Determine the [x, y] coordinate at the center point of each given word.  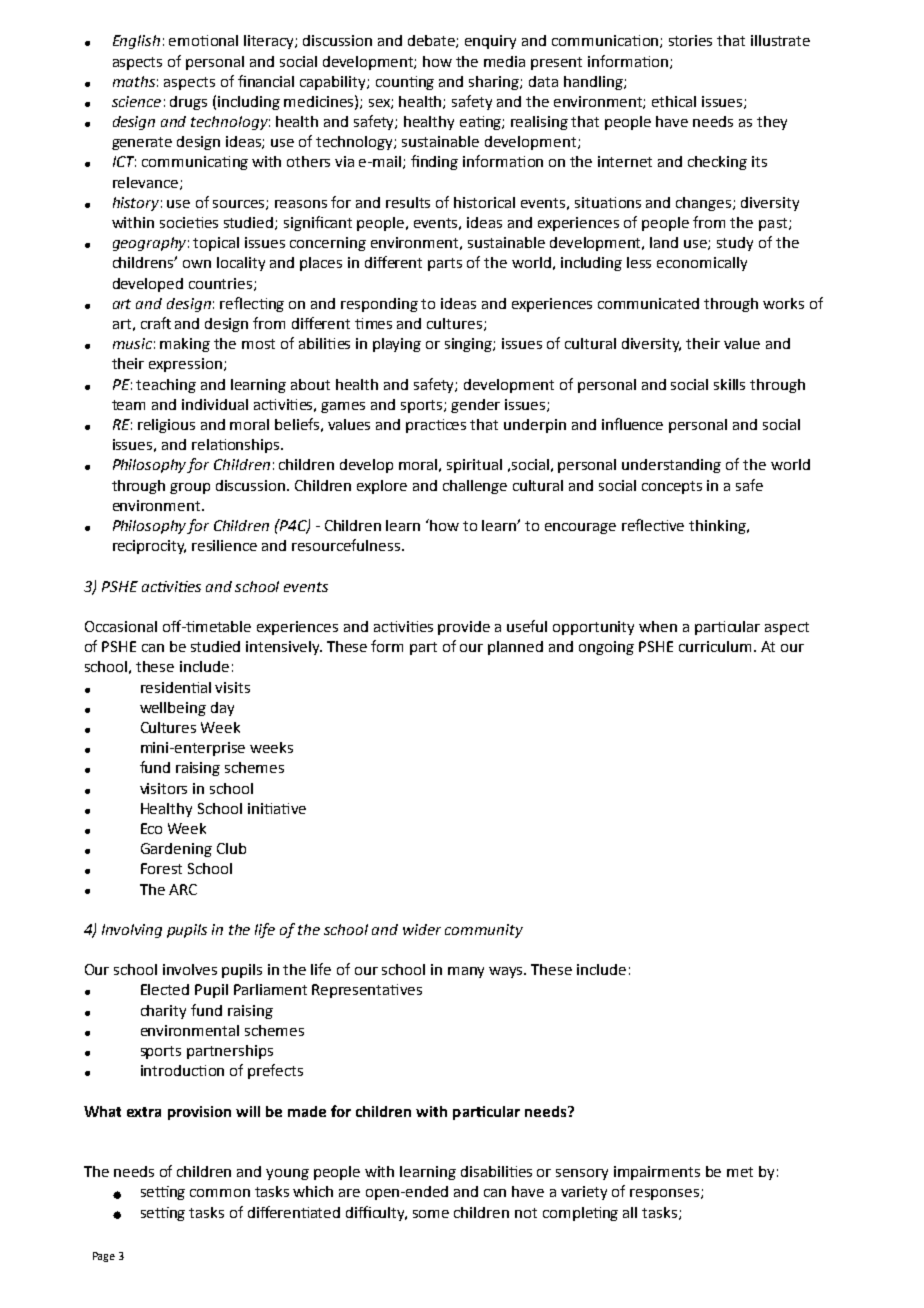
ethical [674, 101]
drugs [188, 103]
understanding [671, 466]
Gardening [176, 850]
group [190, 488]
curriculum [715, 646]
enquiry [490, 42]
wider [422, 929]
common [220, 1193]
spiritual [474, 466]
